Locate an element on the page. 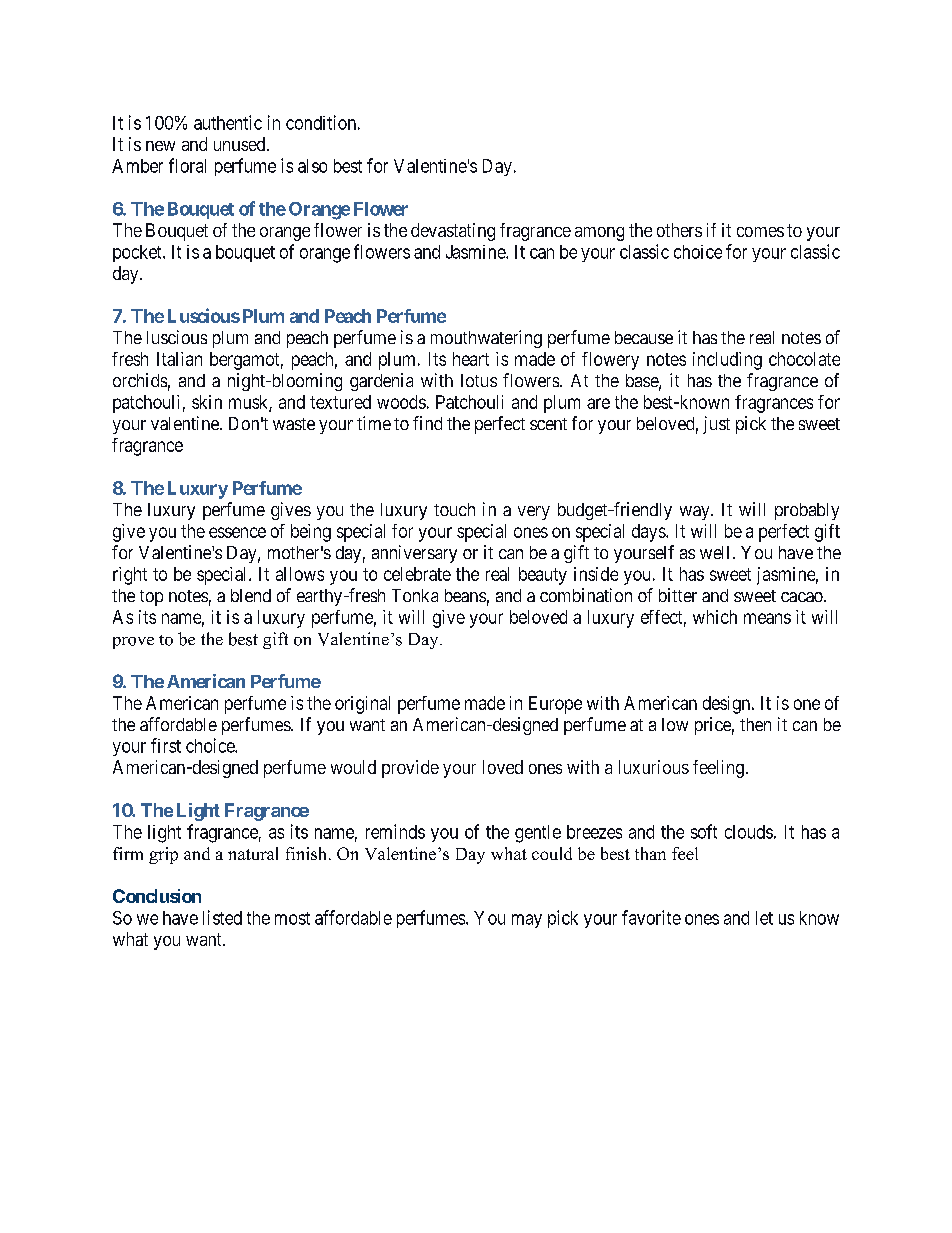 The height and width of the document is (1233, 952). touch is located at coordinates (454, 509).
